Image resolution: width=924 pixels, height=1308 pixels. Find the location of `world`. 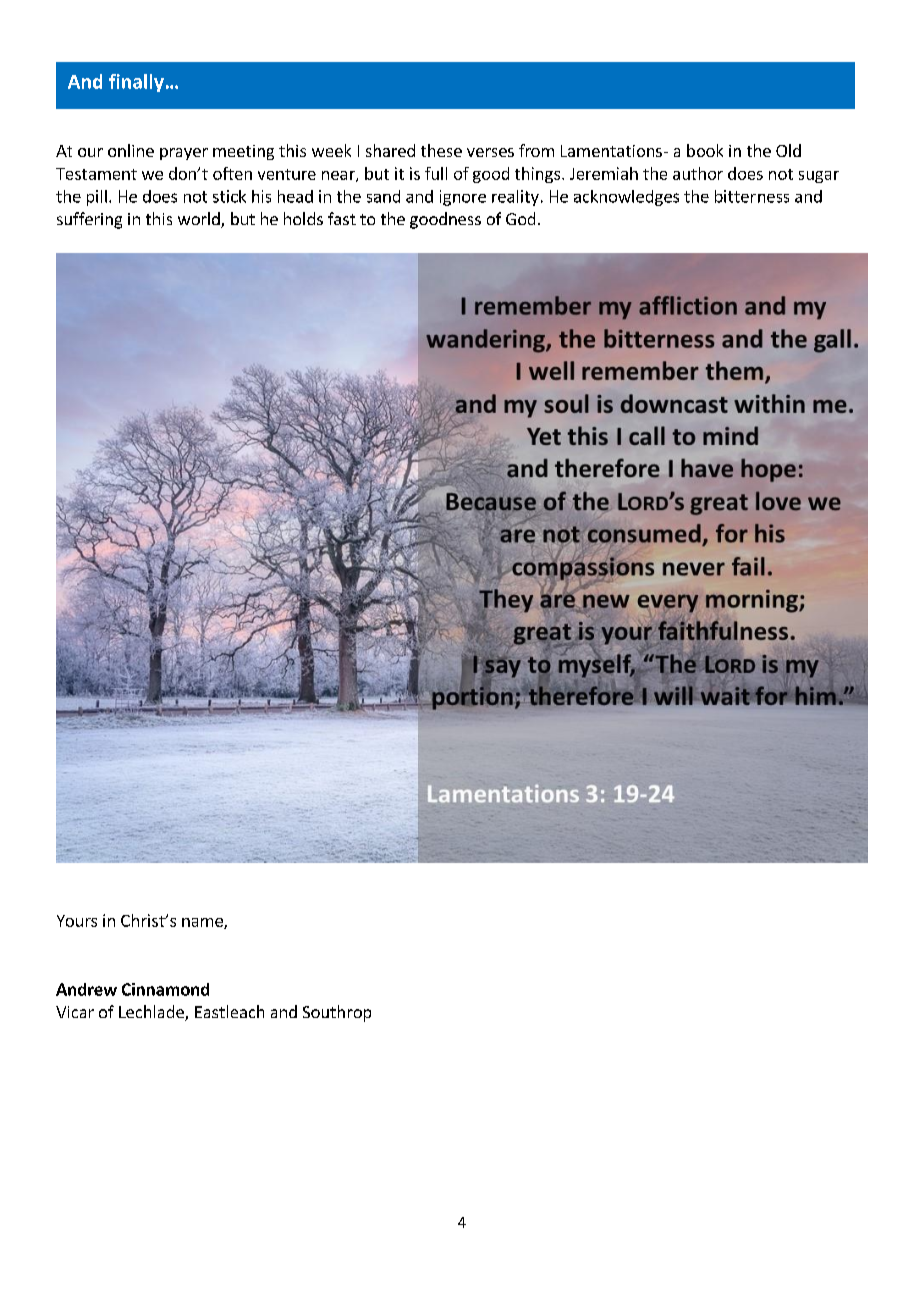

world is located at coordinates (200, 220).
